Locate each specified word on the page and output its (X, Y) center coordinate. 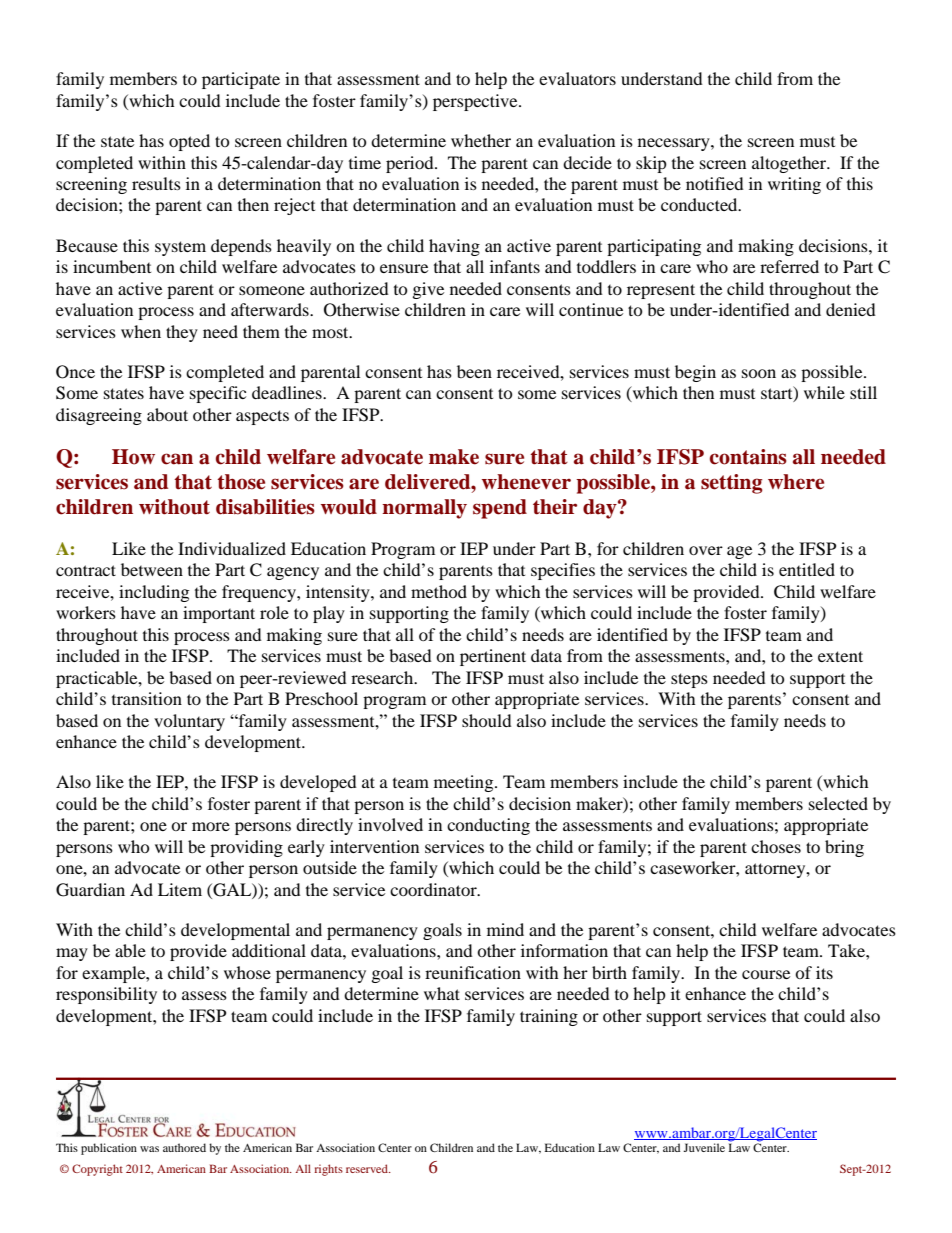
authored (184, 1147)
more (211, 826)
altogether (790, 164)
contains (748, 457)
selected (838, 803)
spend (500, 509)
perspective (476, 102)
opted (189, 142)
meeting (465, 783)
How (133, 457)
